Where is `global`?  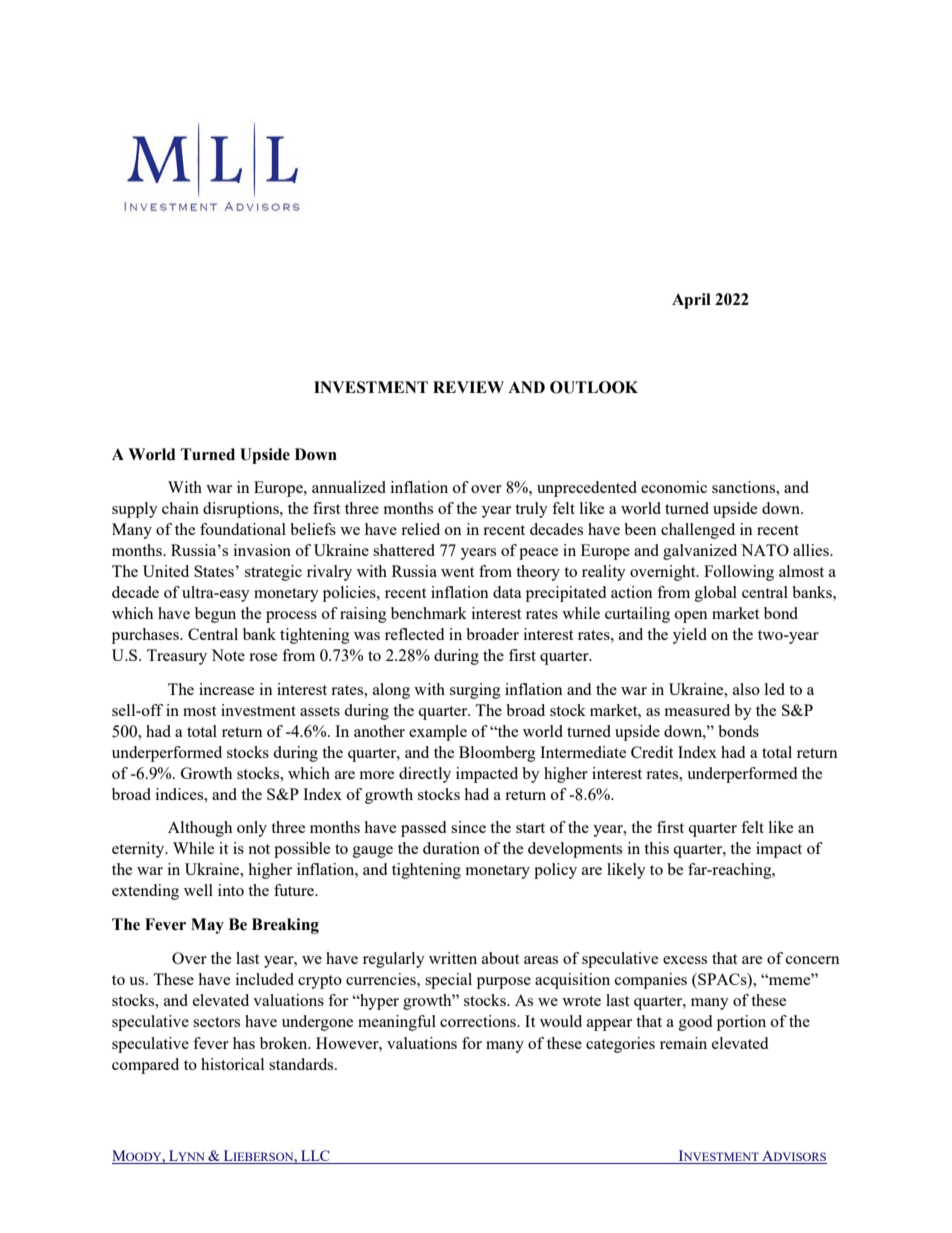
global is located at coordinates (716, 594).
